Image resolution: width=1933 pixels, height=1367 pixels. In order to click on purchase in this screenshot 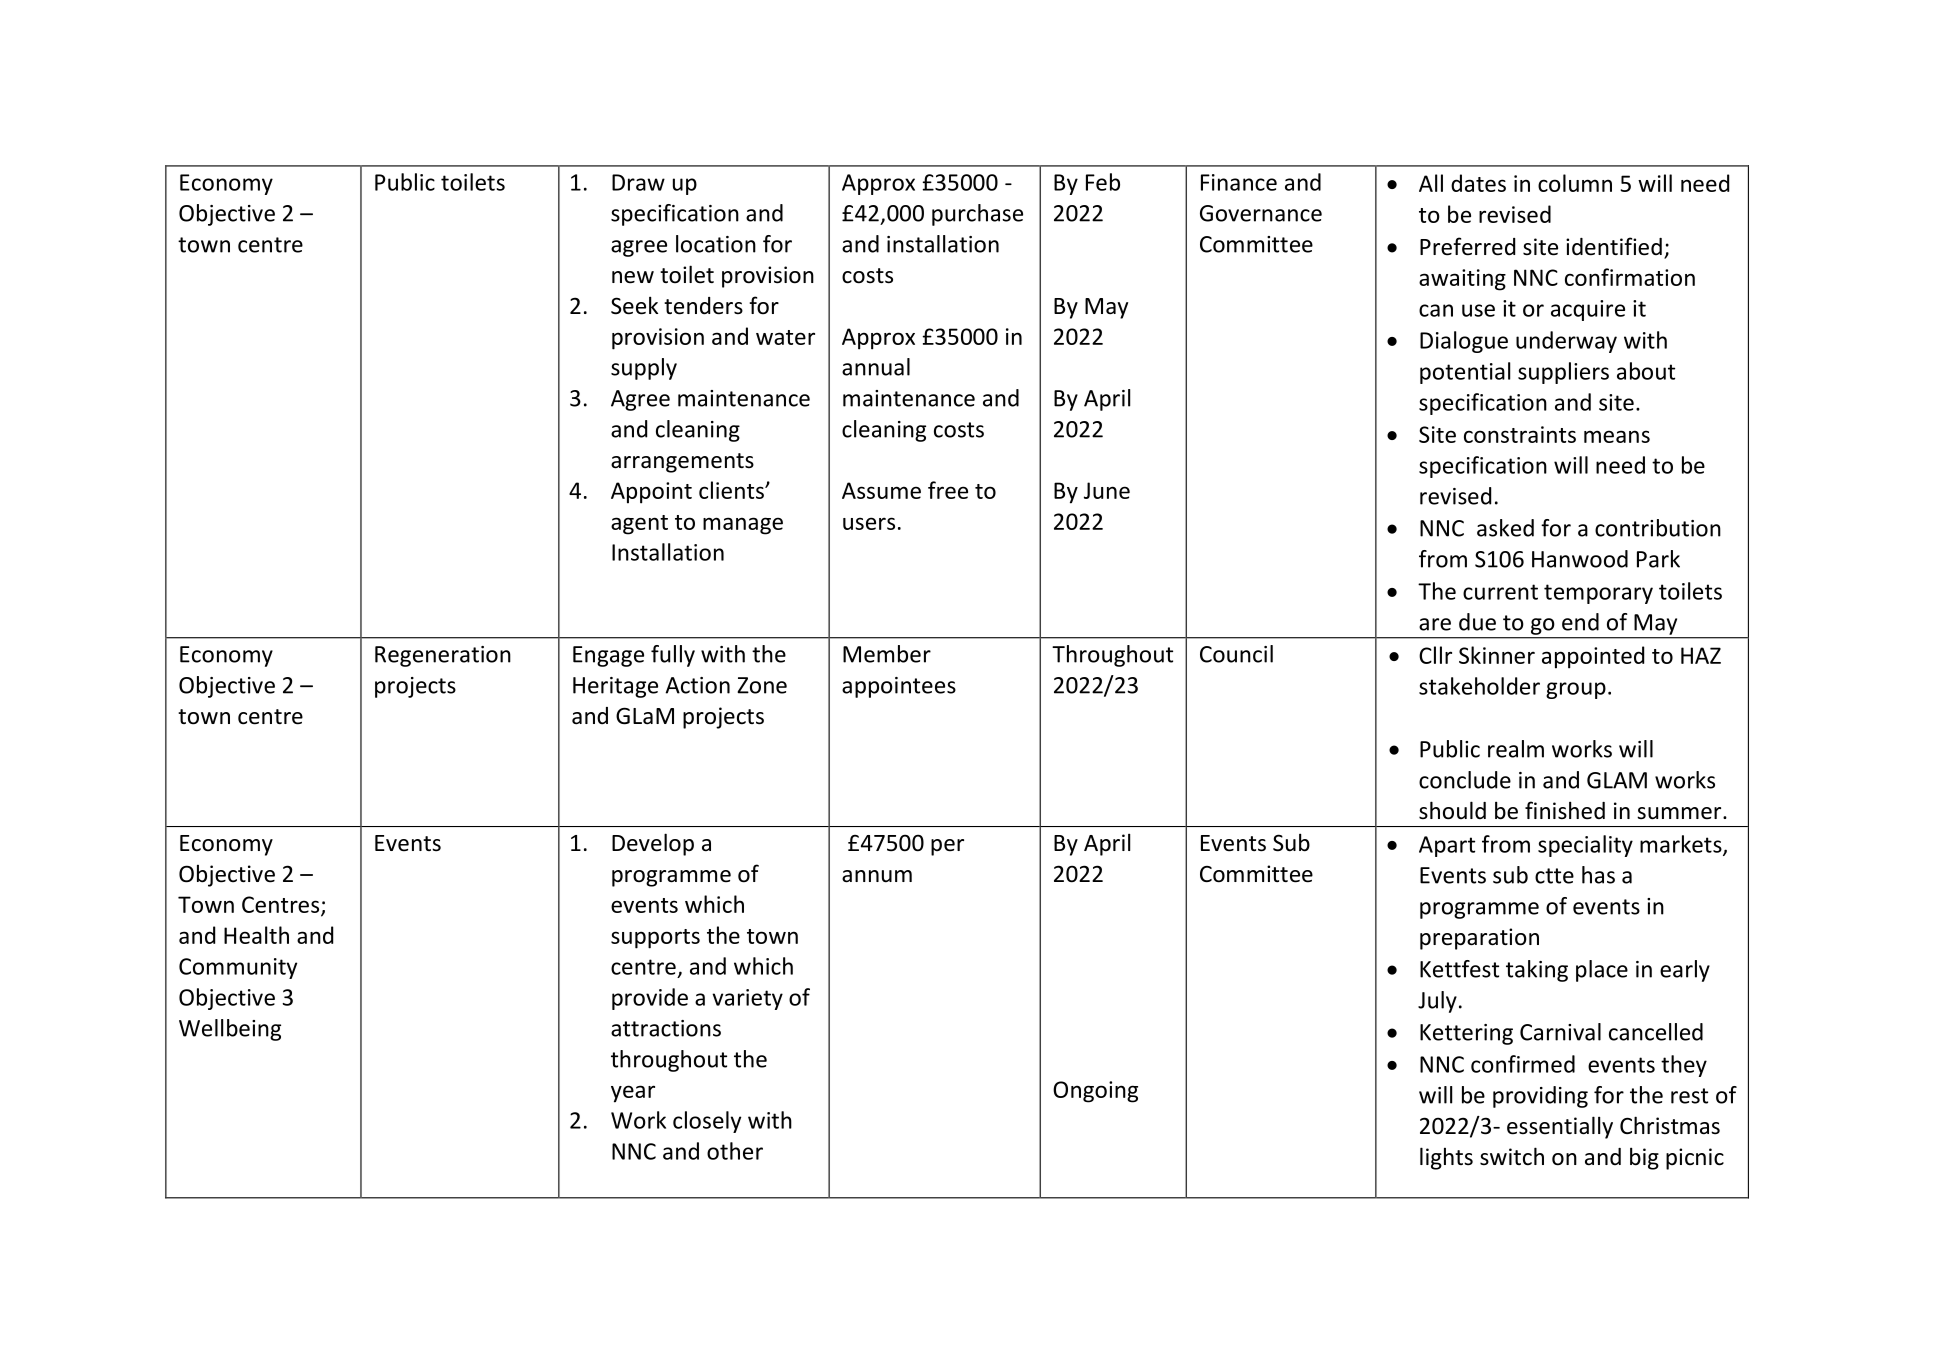, I will do `click(977, 215)`.
